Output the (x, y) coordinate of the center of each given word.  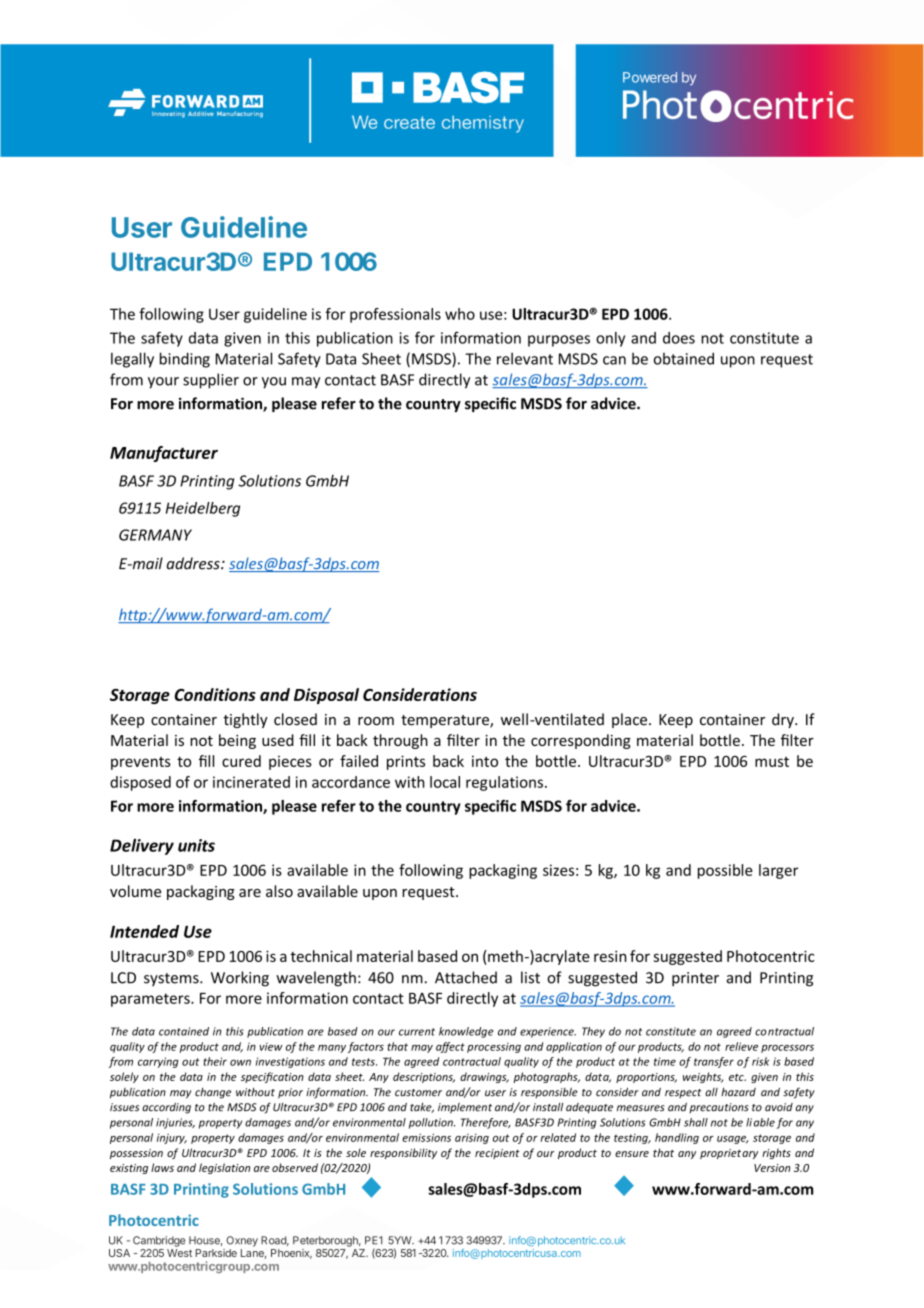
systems (172, 979)
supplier (211, 381)
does (679, 338)
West (179, 1253)
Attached (466, 977)
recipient (497, 1154)
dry (784, 720)
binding (185, 360)
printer (695, 979)
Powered (650, 77)
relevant (525, 358)
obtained (684, 358)
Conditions (215, 694)
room (376, 721)
